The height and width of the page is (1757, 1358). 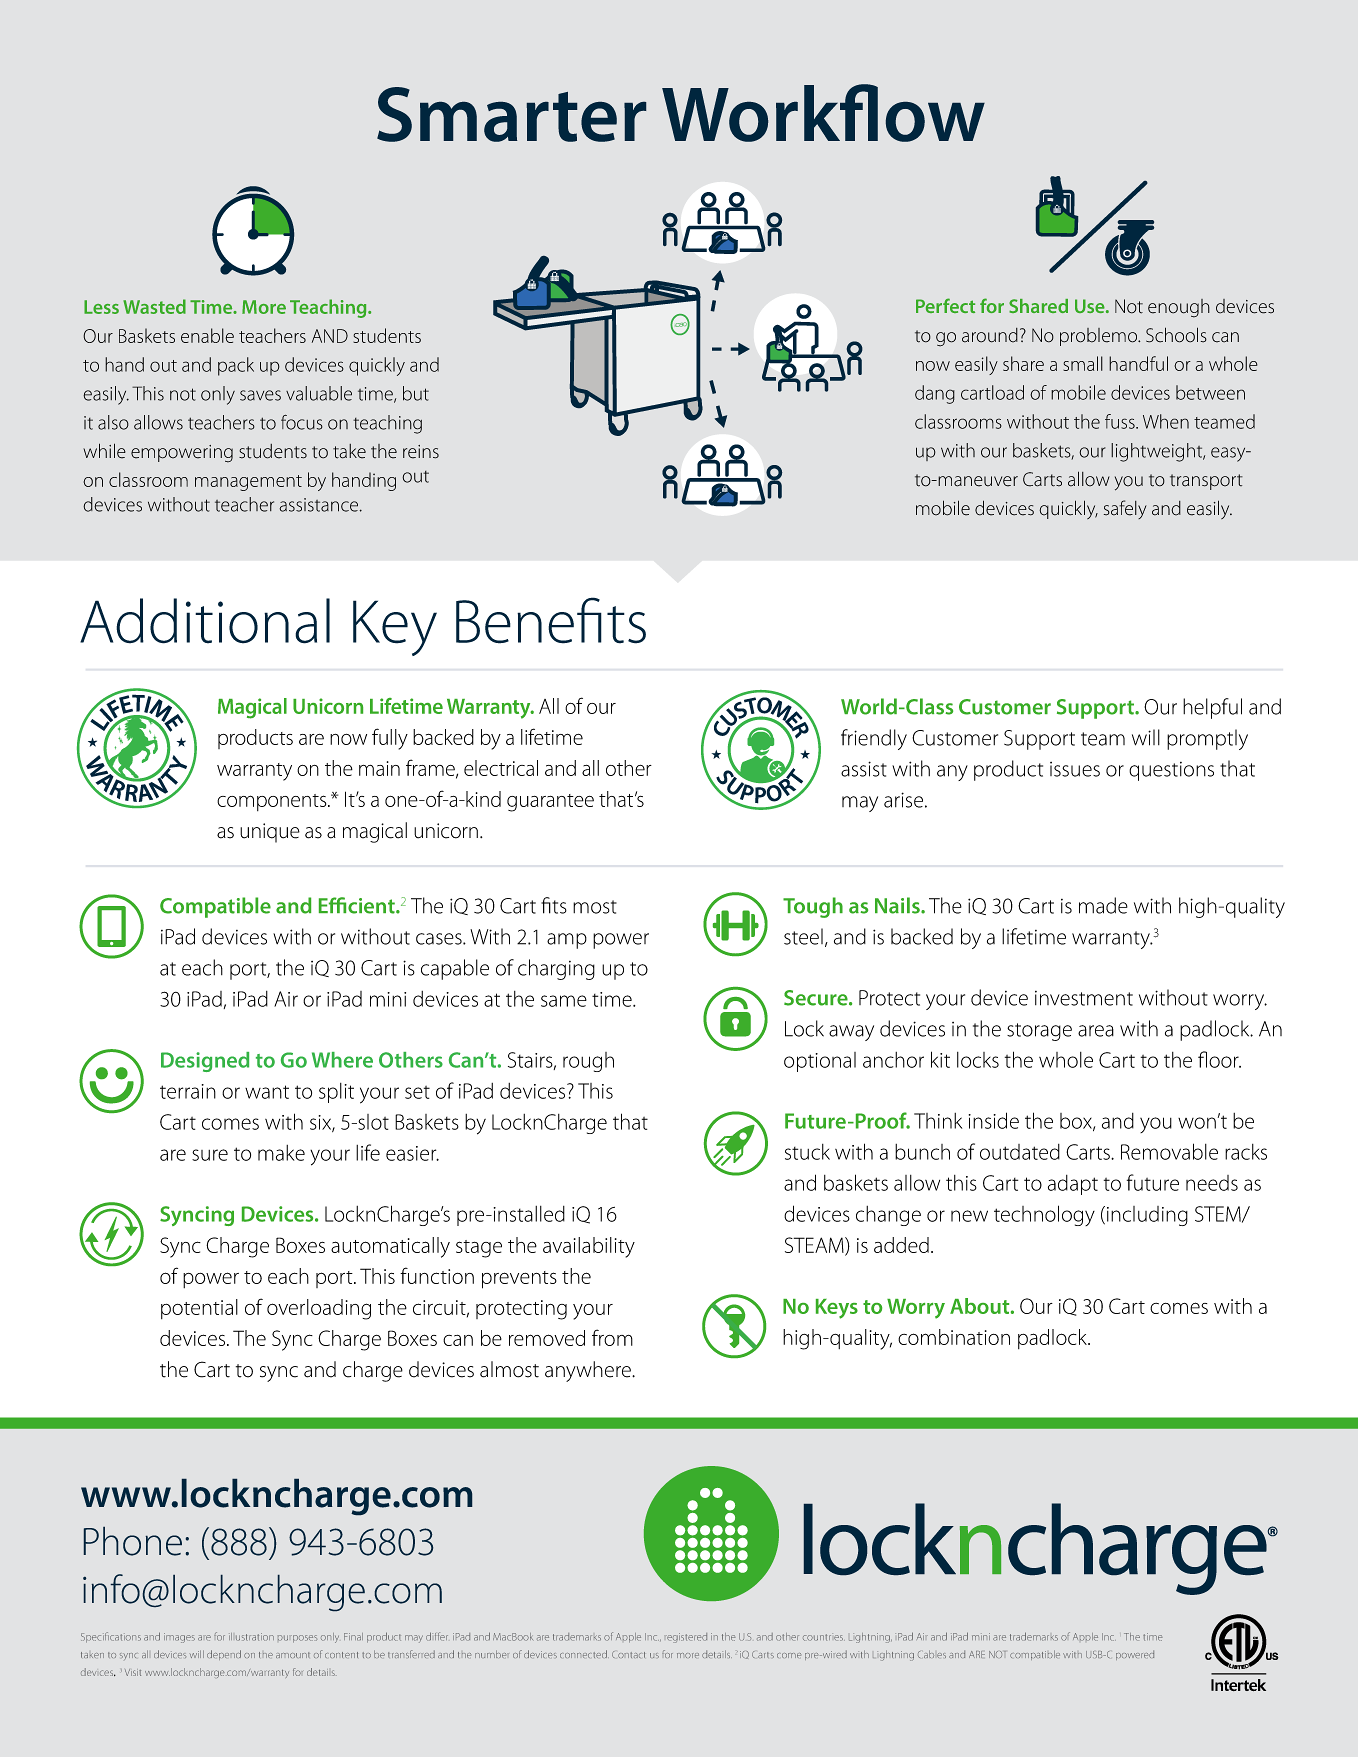 I want to click on stuck, so click(x=807, y=1152).
